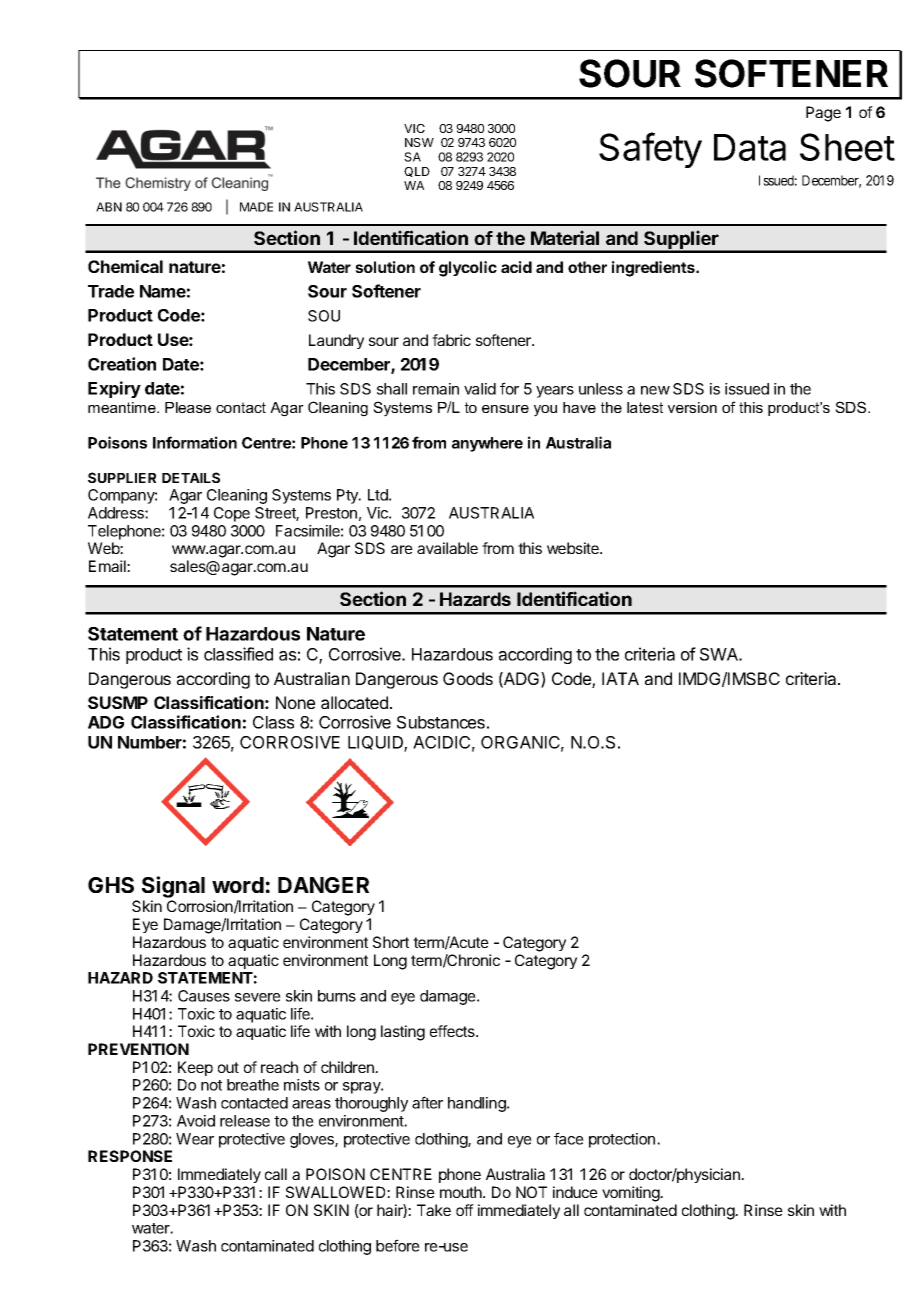  Describe the element at coordinates (204, 996) in the document. I see `Causes` at that location.
